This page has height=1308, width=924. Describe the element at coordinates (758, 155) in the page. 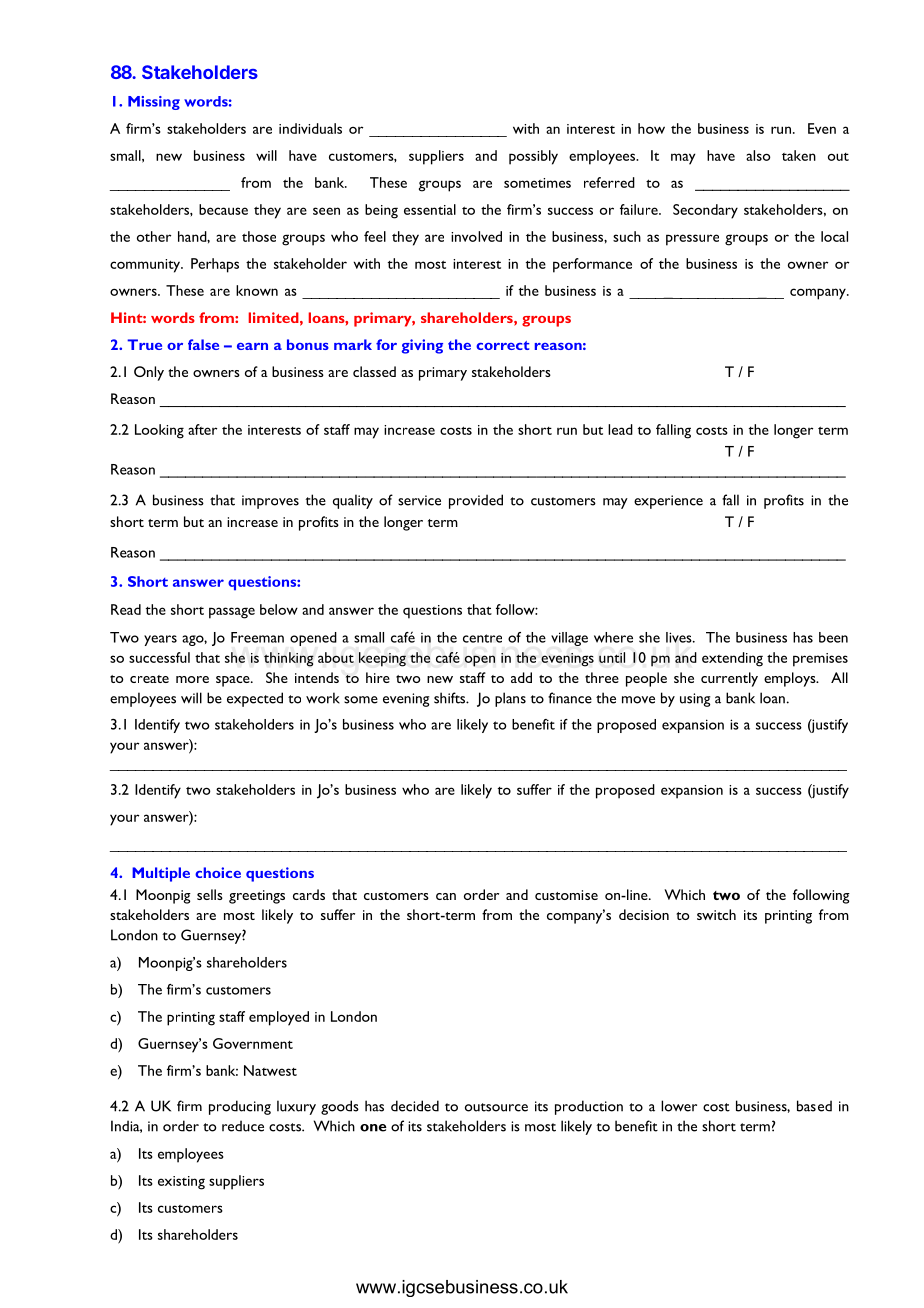

I see `also` at that location.
